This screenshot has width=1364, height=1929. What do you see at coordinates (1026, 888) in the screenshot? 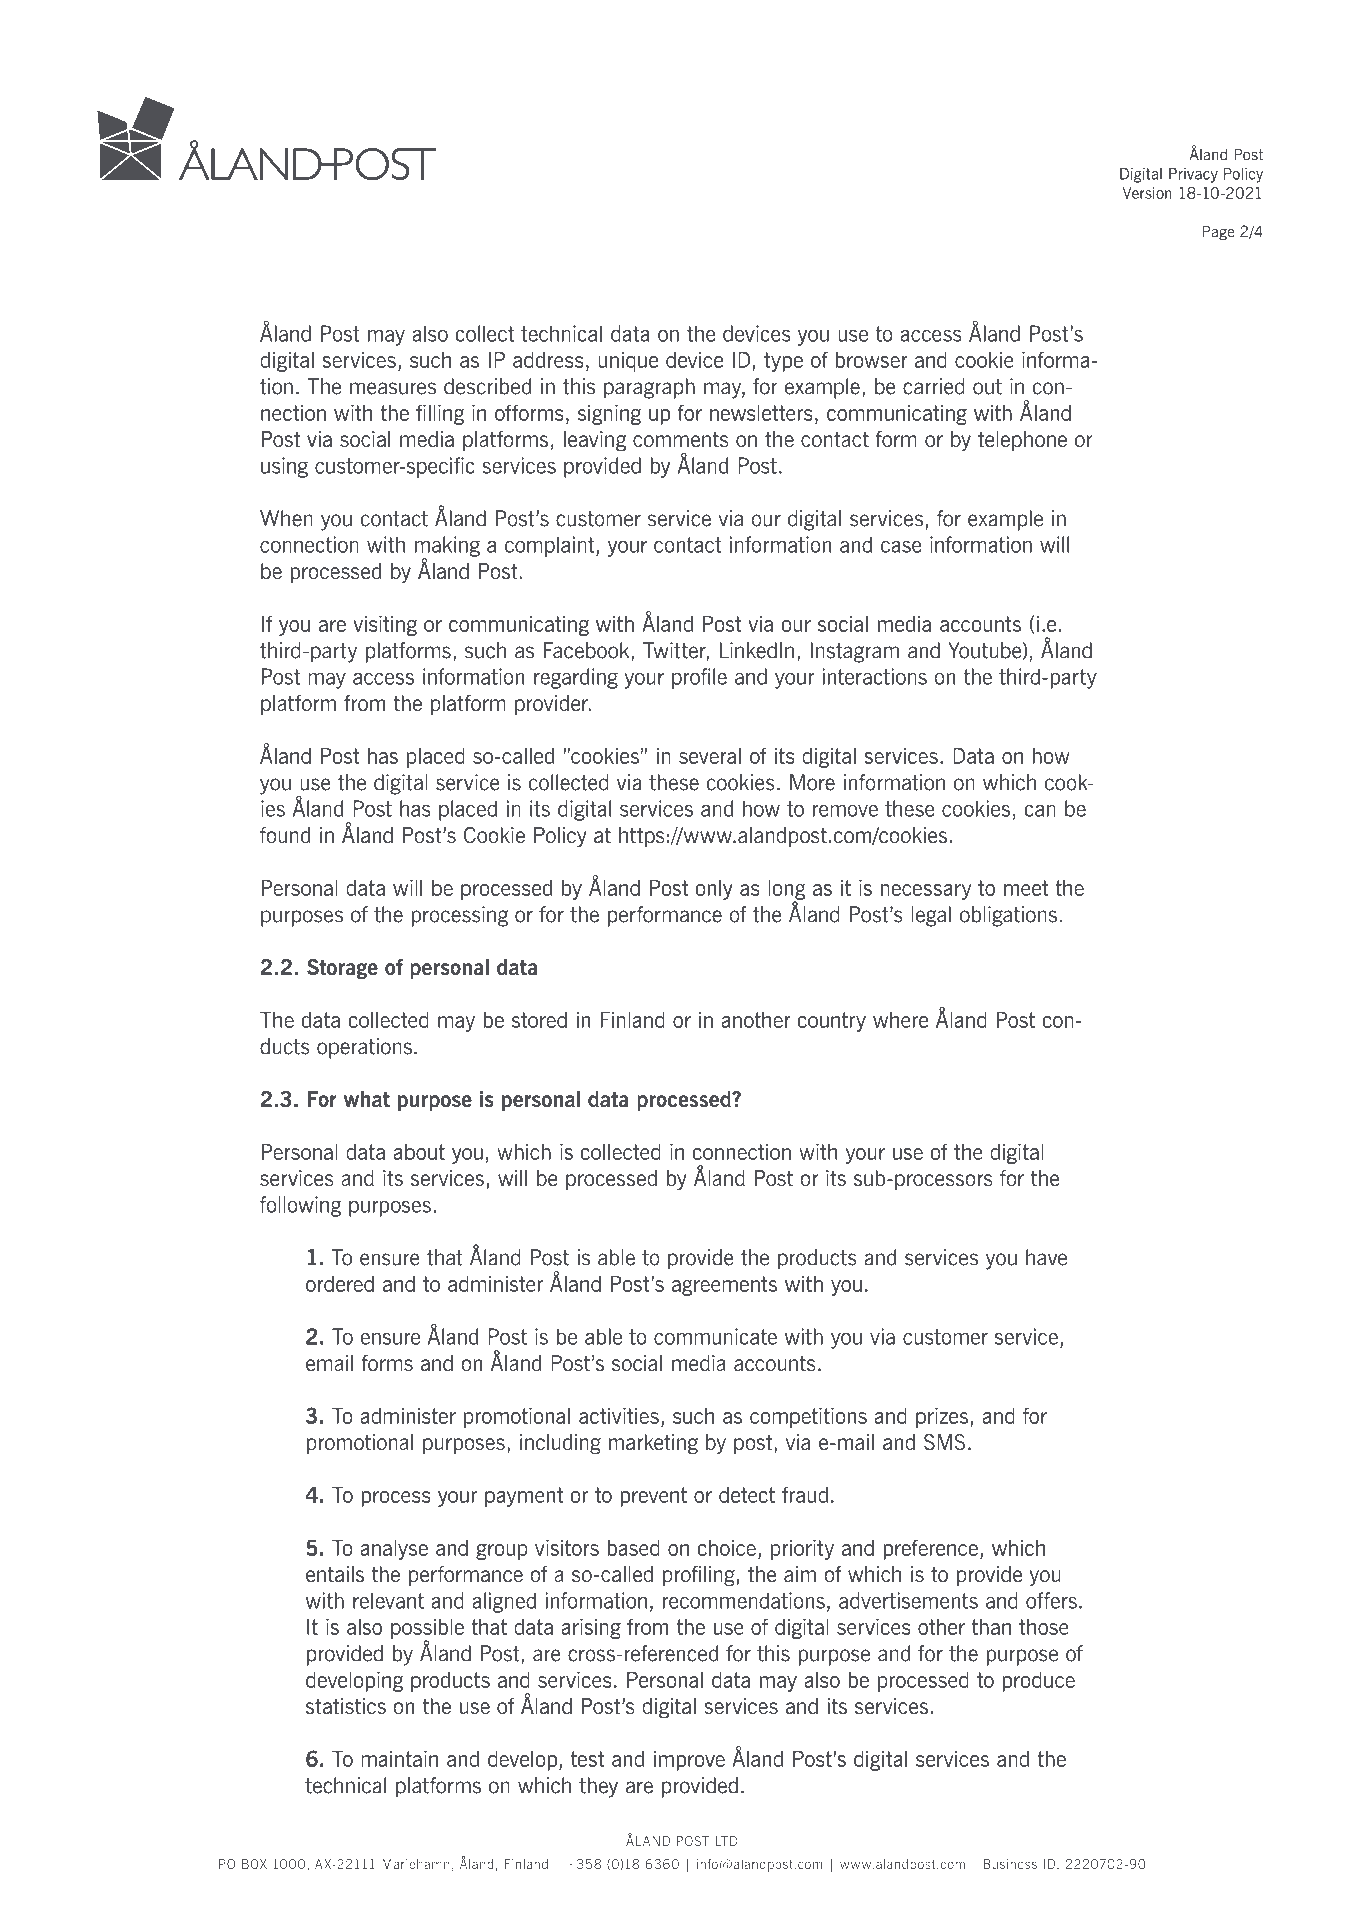
I see `meet` at bounding box center [1026, 888].
